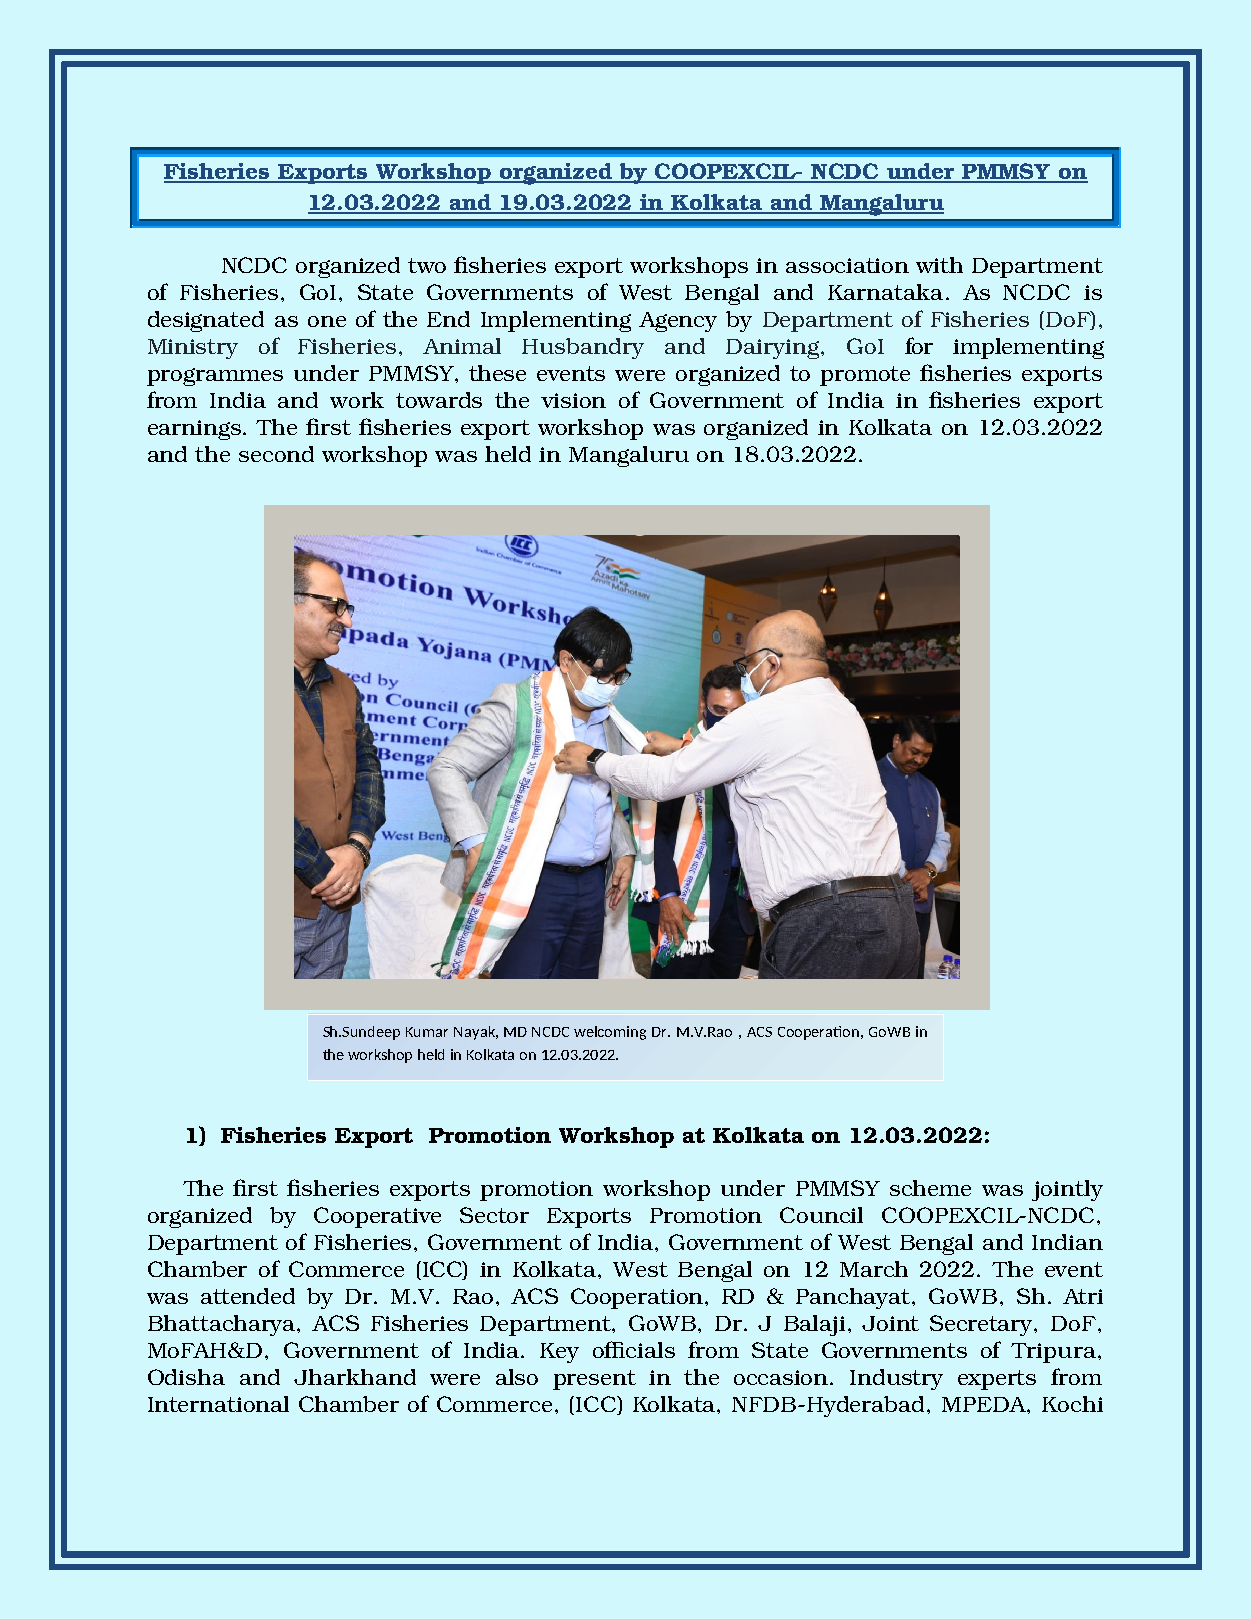 The width and height of the page is (1251, 1619). I want to click on promote, so click(865, 376).
